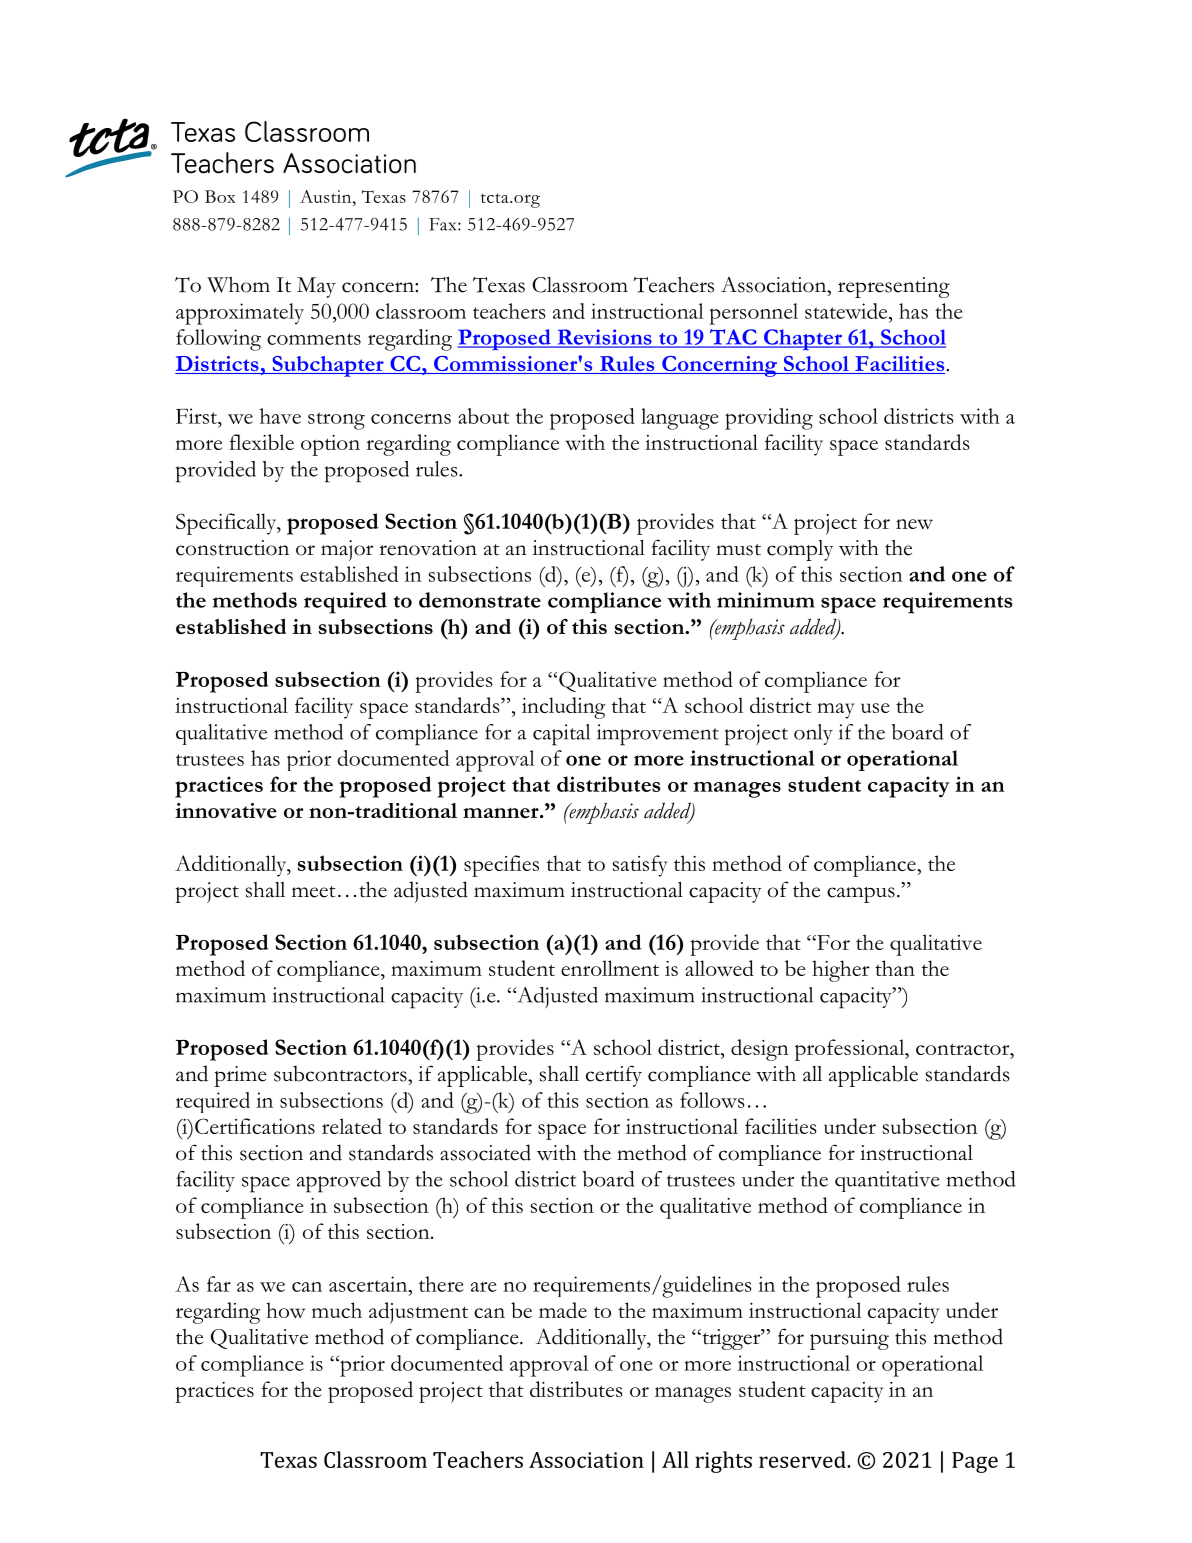  Describe the element at coordinates (314, 339) in the screenshot. I see `comments` at that location.
